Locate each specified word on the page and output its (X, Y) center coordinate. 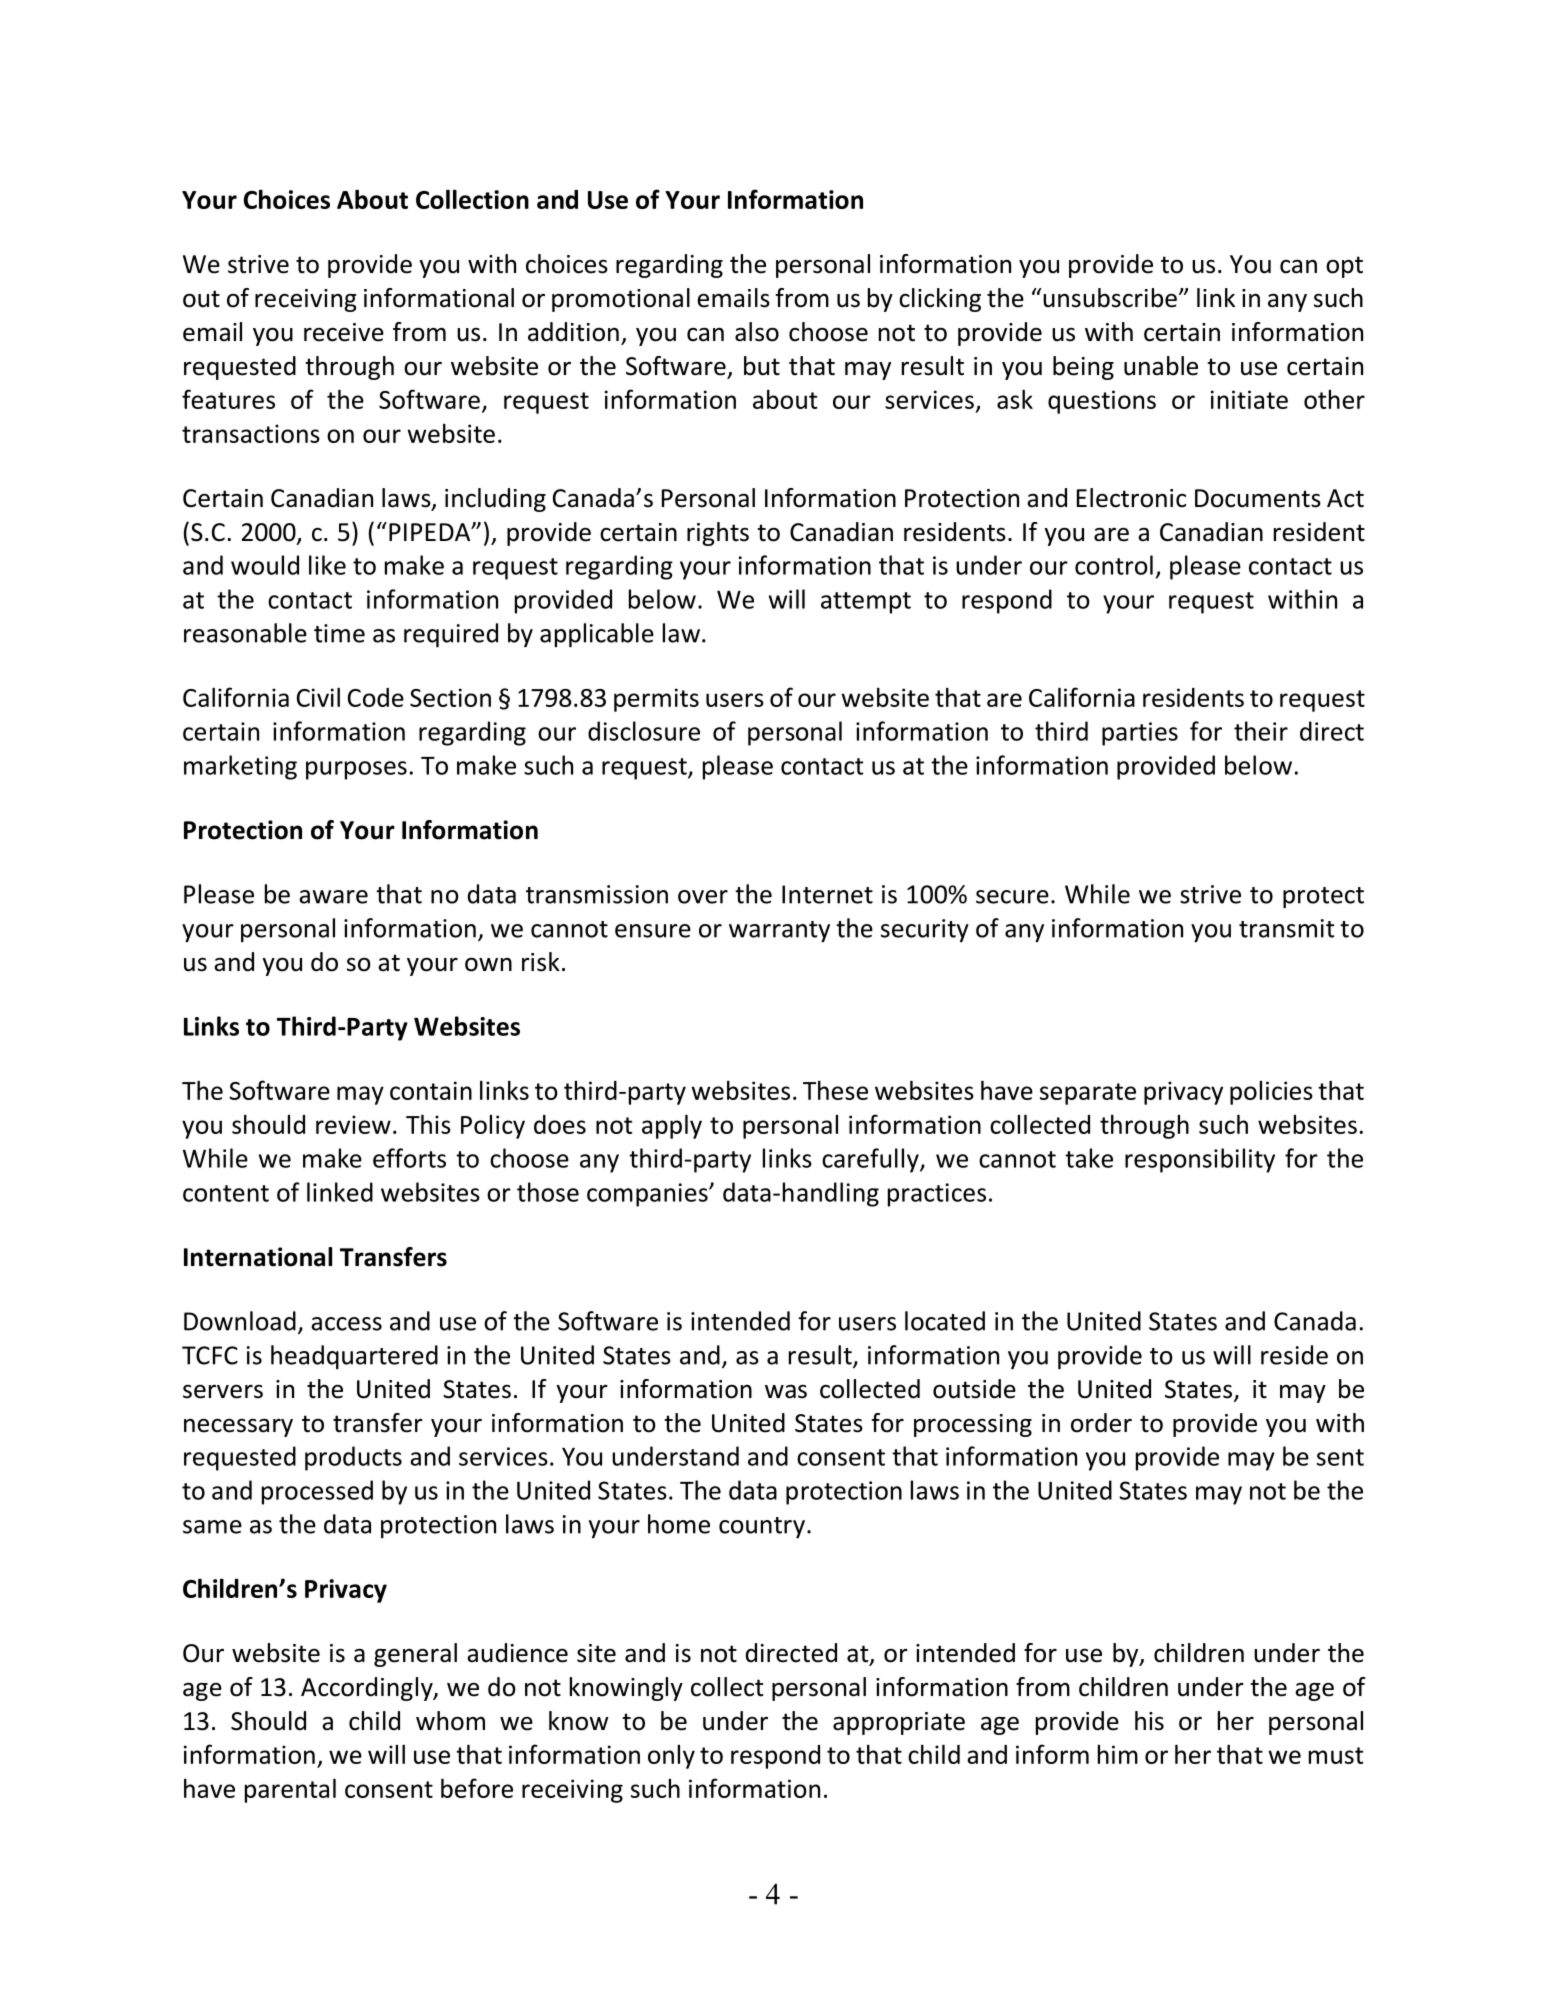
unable (1161, 366)
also (757, 332)
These (835, 1090)
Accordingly (368, 1689)
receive (344, 332)
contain (431, 1090)
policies (1271, 1093)
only (671, 1757)
